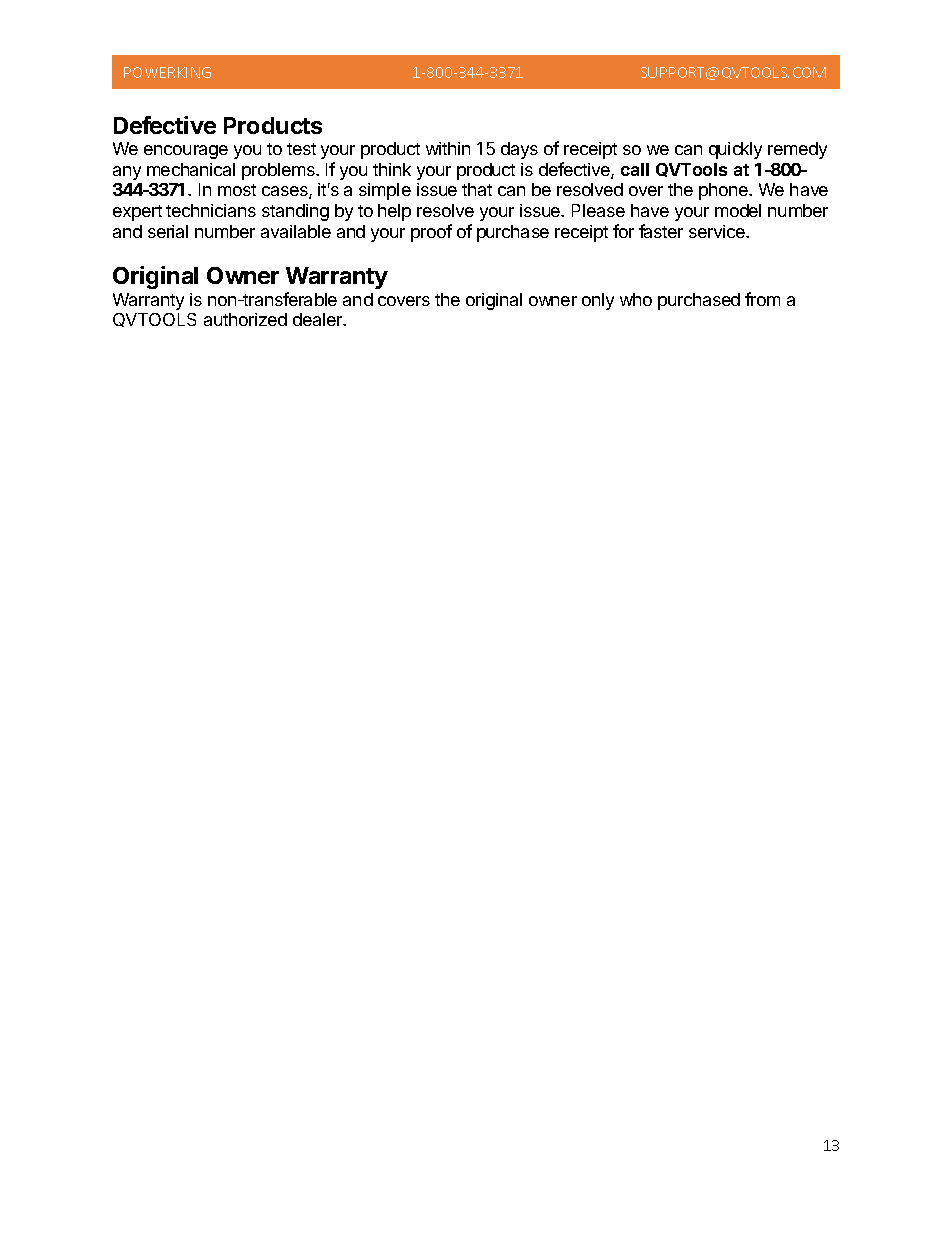  I want to click on quickly, so click(735, 150).
